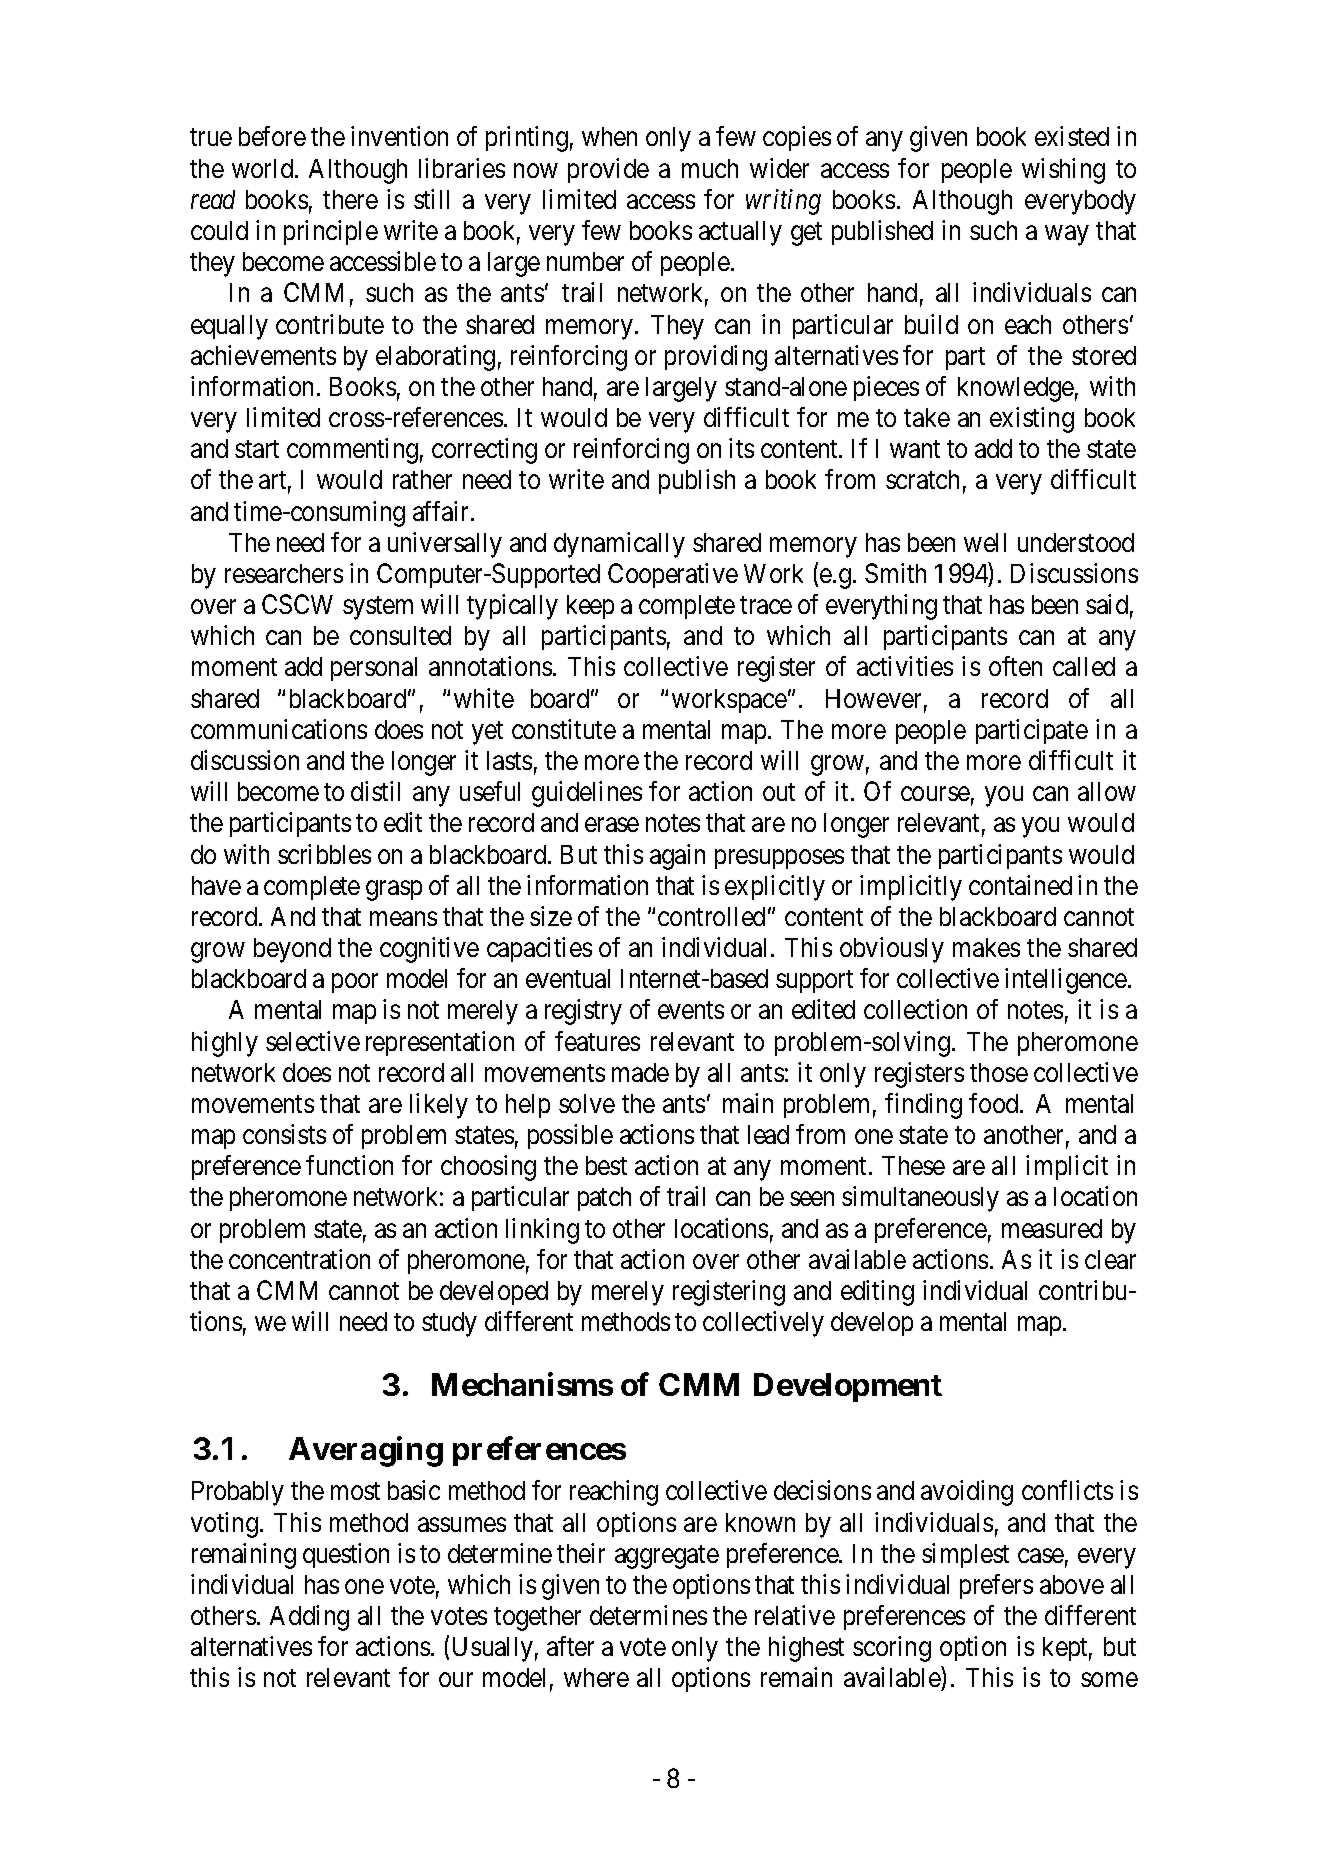  Describe the element at coordinates (995, 1103) in the screenshot. I see `food` at that location.
